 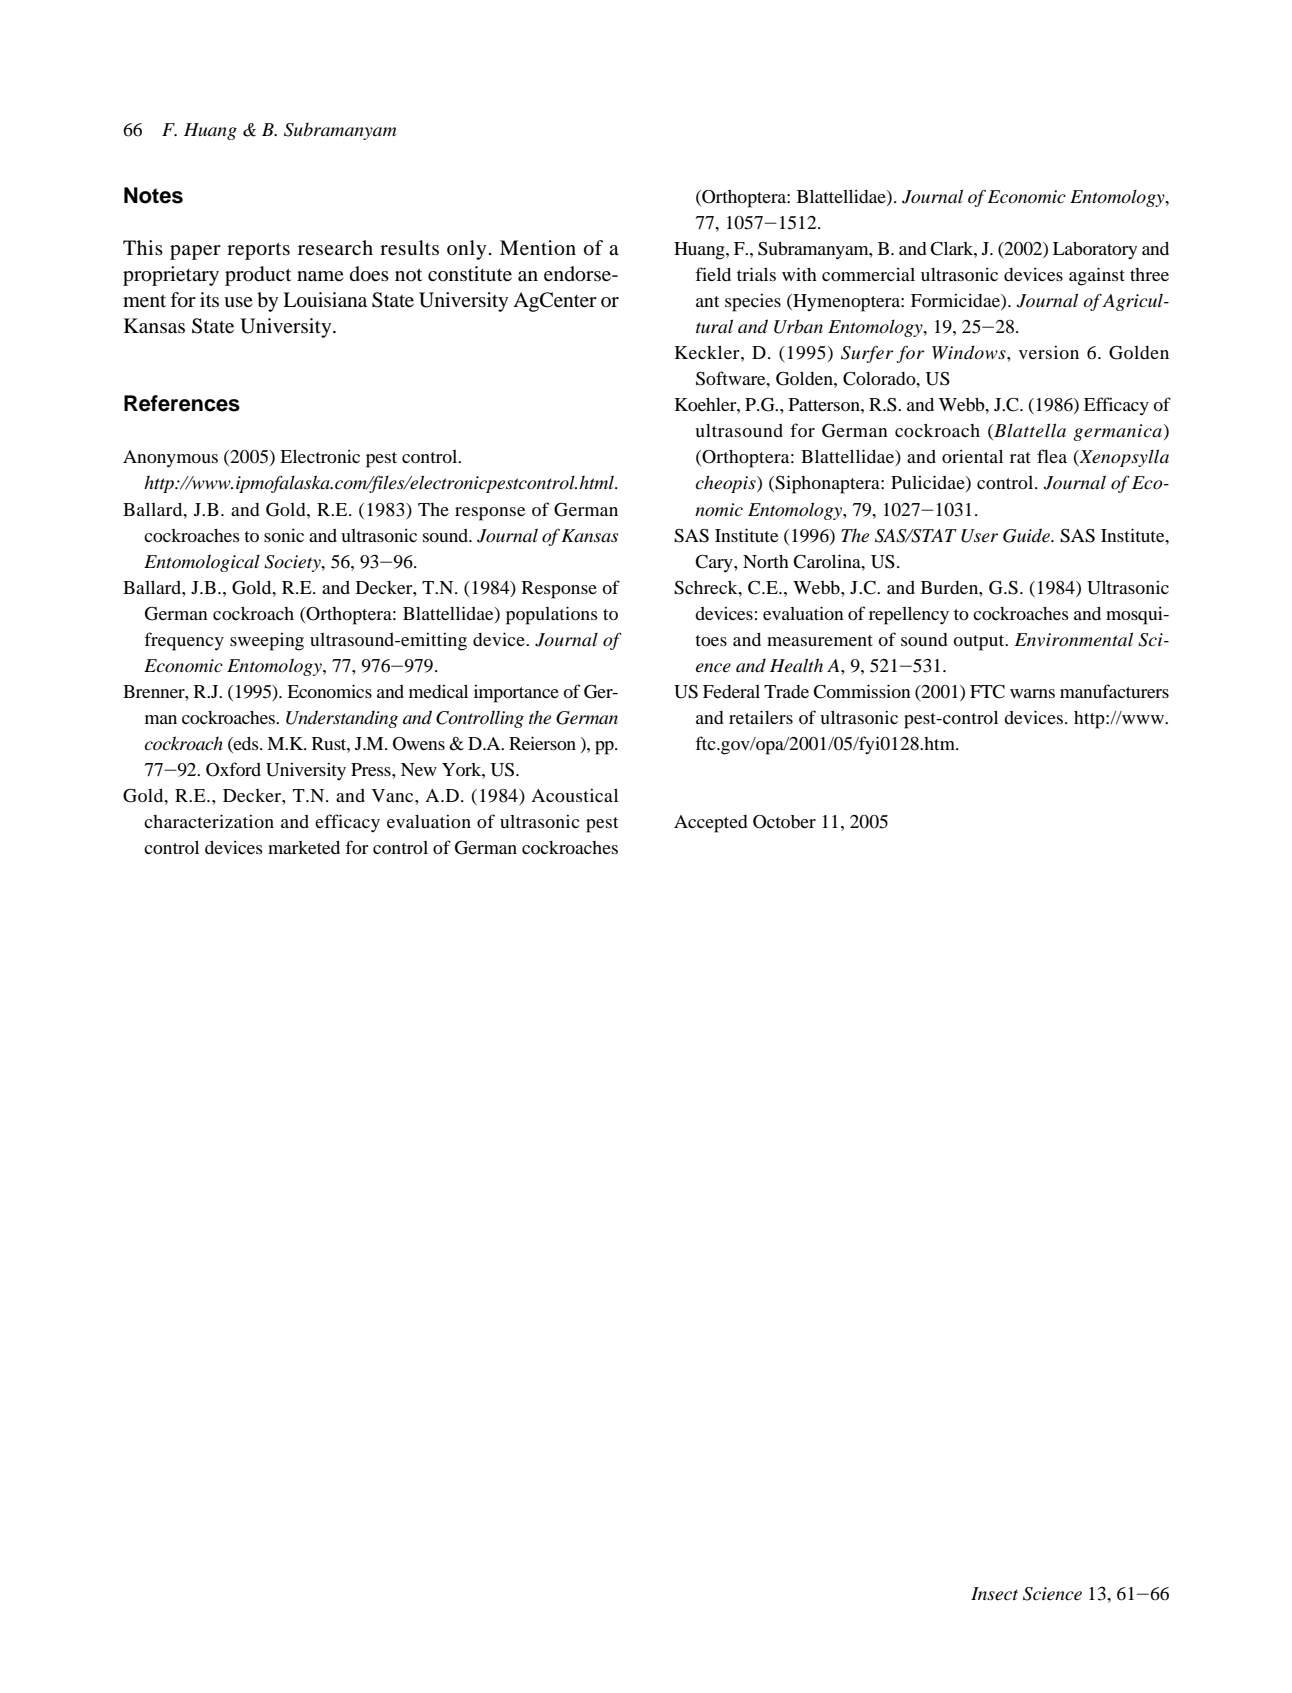 I want to click on Society, so click(x=293, y=563).
